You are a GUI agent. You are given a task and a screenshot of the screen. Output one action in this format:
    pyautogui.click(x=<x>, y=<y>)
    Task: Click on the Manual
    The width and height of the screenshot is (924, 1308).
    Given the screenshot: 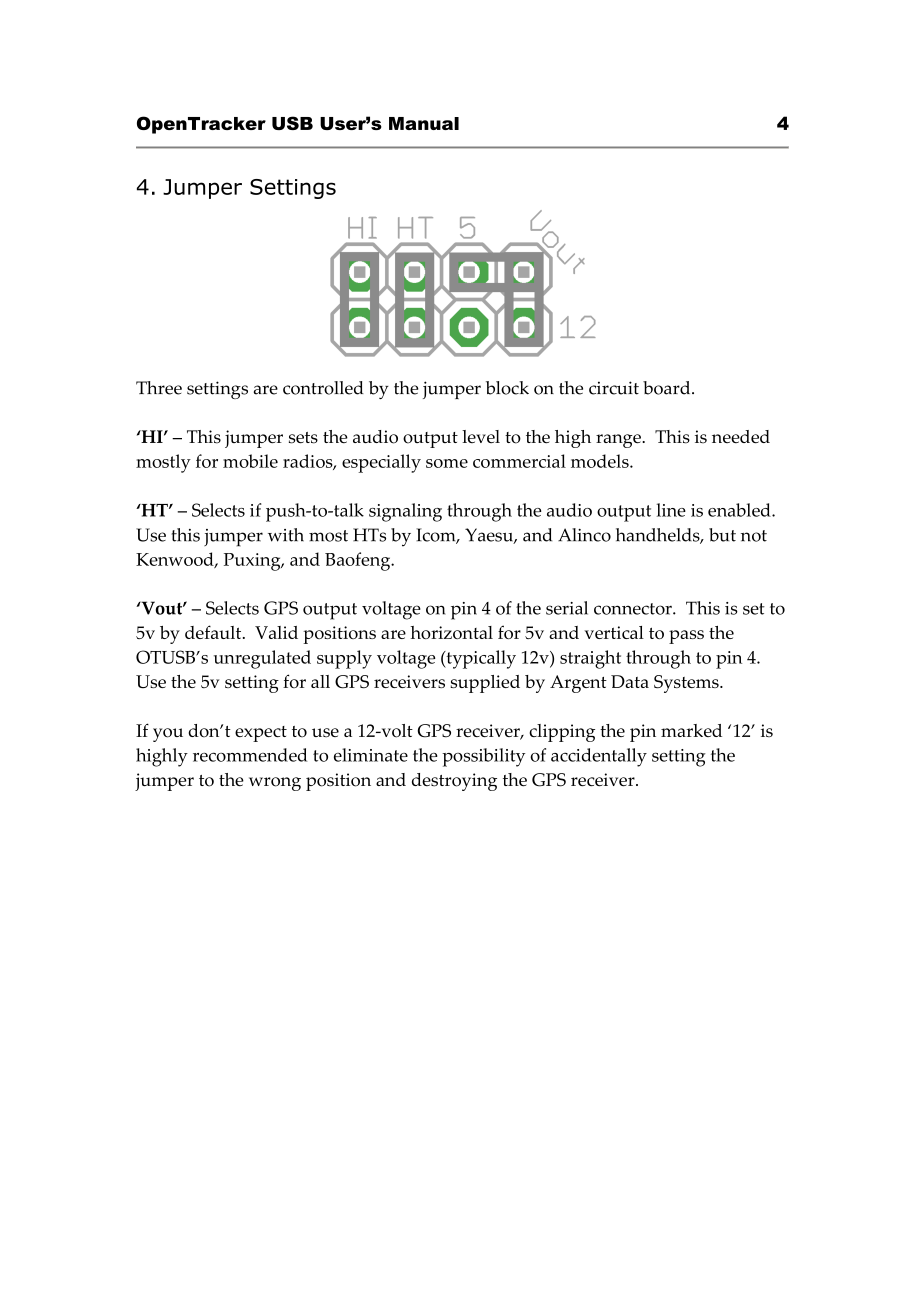 What is the action you would take?
    pyautogui.click(x=424, y=123)
